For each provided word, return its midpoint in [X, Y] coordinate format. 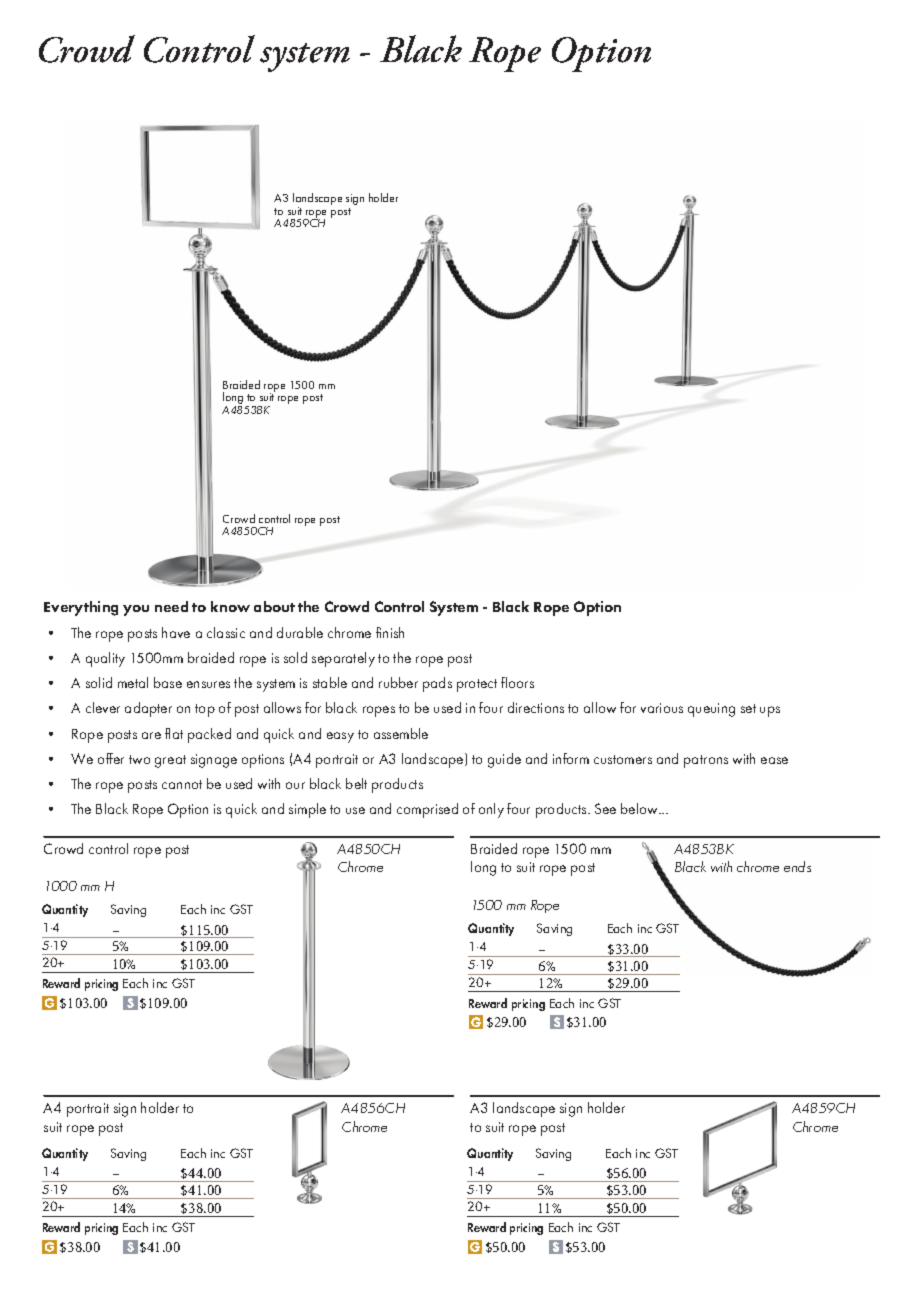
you [136, 610]
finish [390, 632]
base [168, 682]
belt [356, 783]
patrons [706, 761]
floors [517, 682]
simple [307, 810]
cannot [182, 784]
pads [437, 684]
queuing [711, 710]
